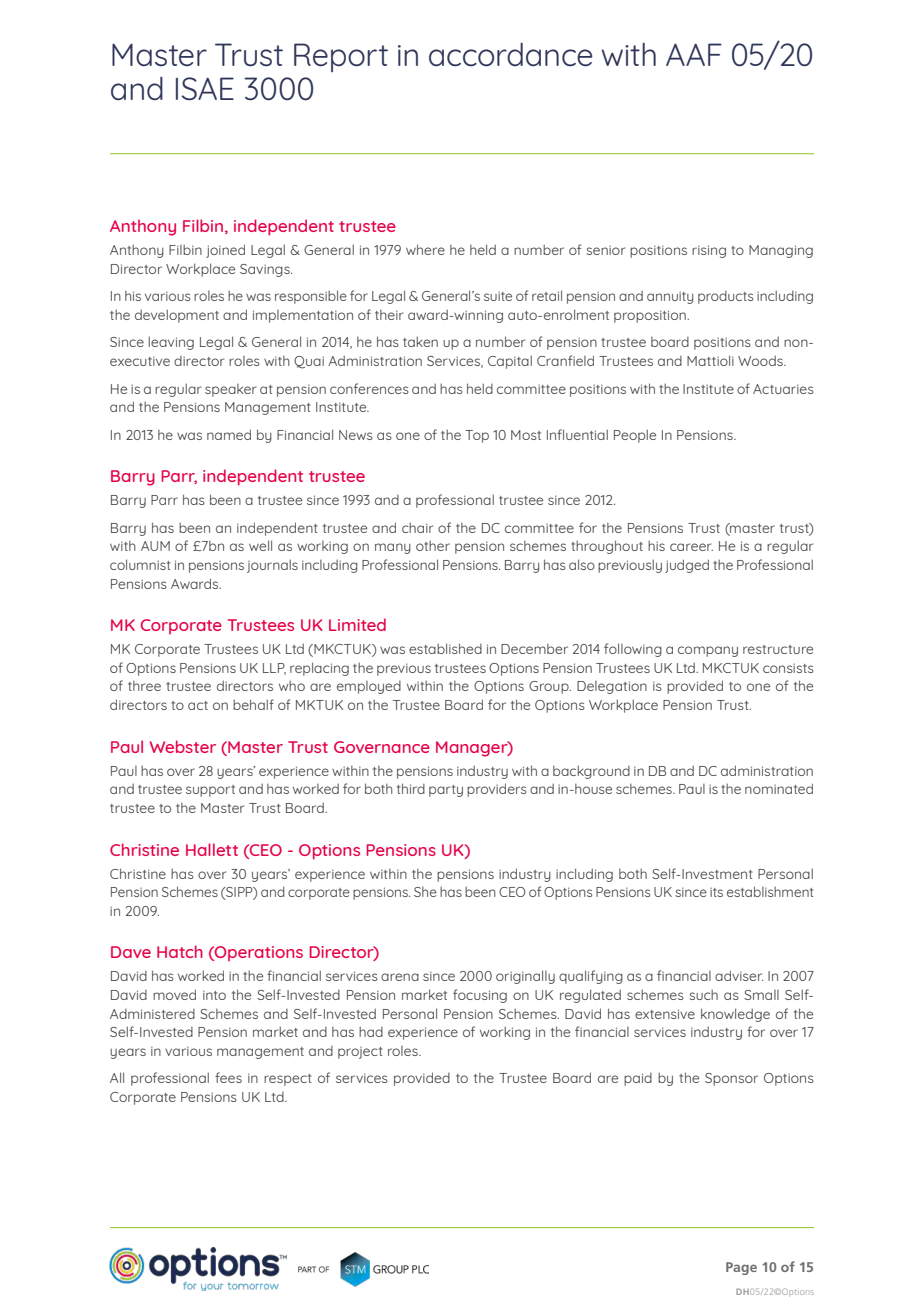  Describe the element at coordinates (708, 651) in the screenshot. I see `company` at that location.
